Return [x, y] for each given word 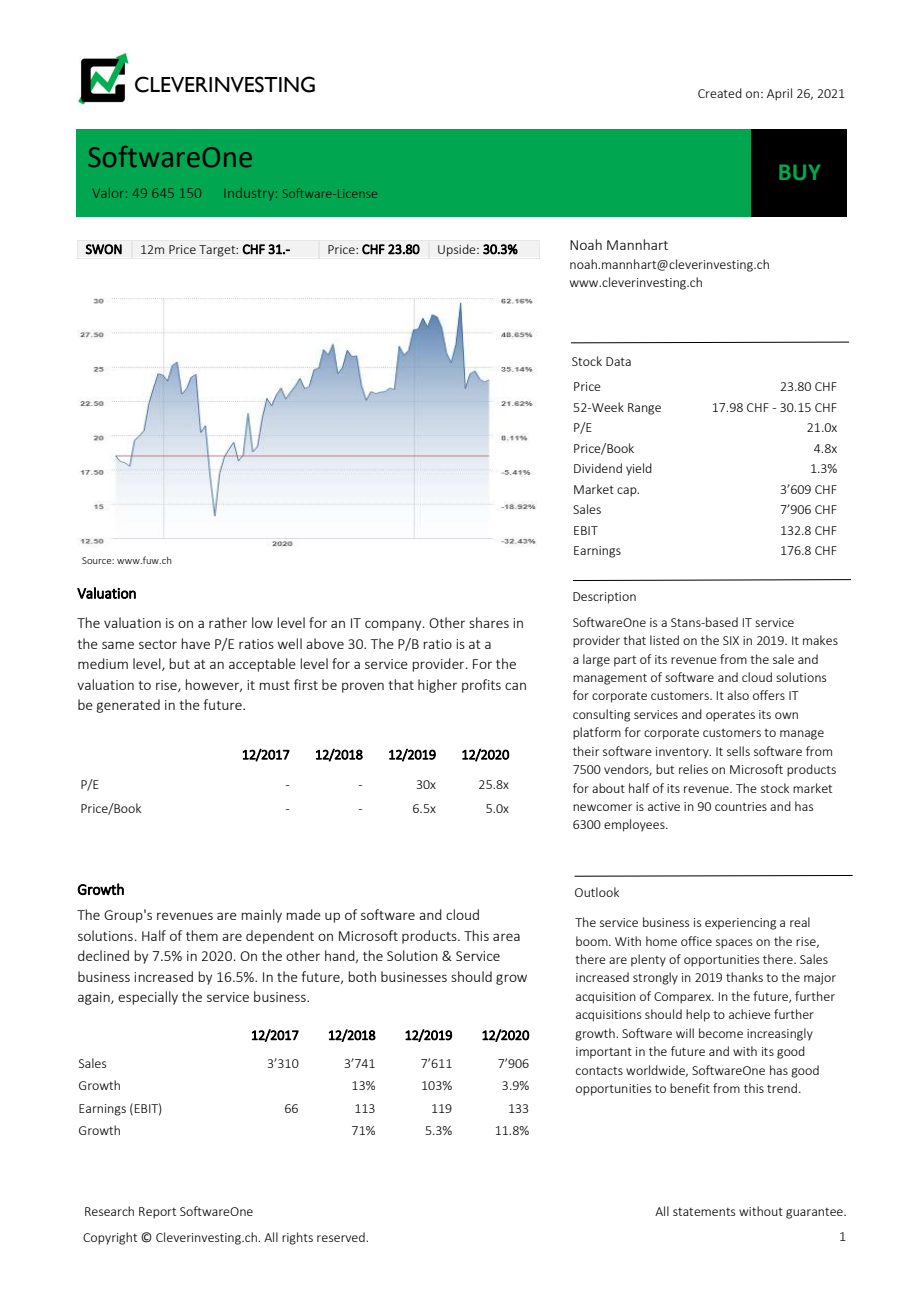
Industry [250, 194]
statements [704, 1212]
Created [720, 93]
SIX [731, 640]
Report [157, 1213]
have [195, 643]
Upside [458, 250]
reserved [342, 1237]
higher [437, 686]
